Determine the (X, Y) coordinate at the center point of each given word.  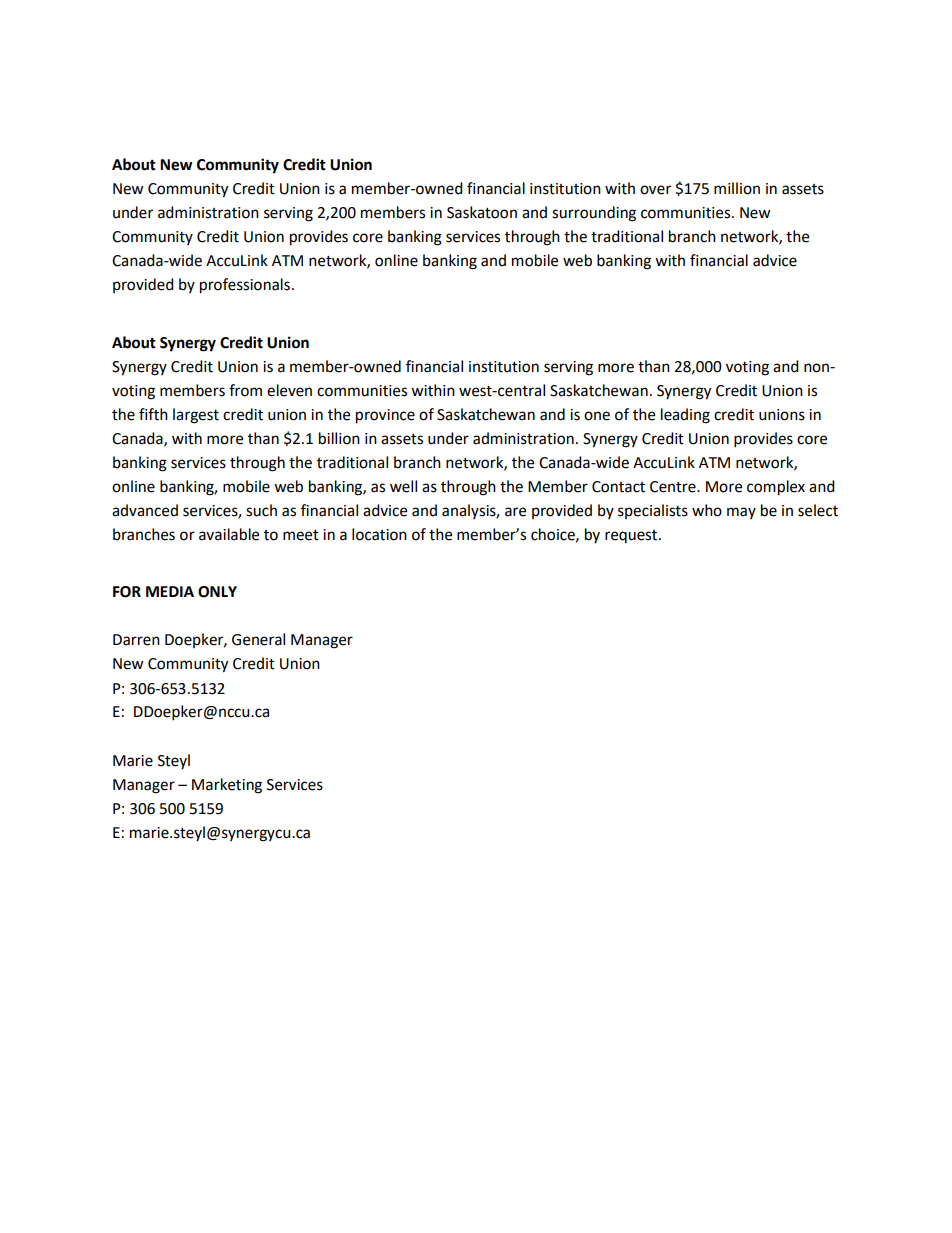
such (261, 510)
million (737, 188)
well (403, 486)
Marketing (227, 786)
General (258, 639)
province (385, 416)
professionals (245, 286)
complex (776, 488)
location (379, 534)
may (741, 513)
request (632, 536)
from (245, 390)
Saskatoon (482, 212)
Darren (136, 640)
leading (685, 416)
